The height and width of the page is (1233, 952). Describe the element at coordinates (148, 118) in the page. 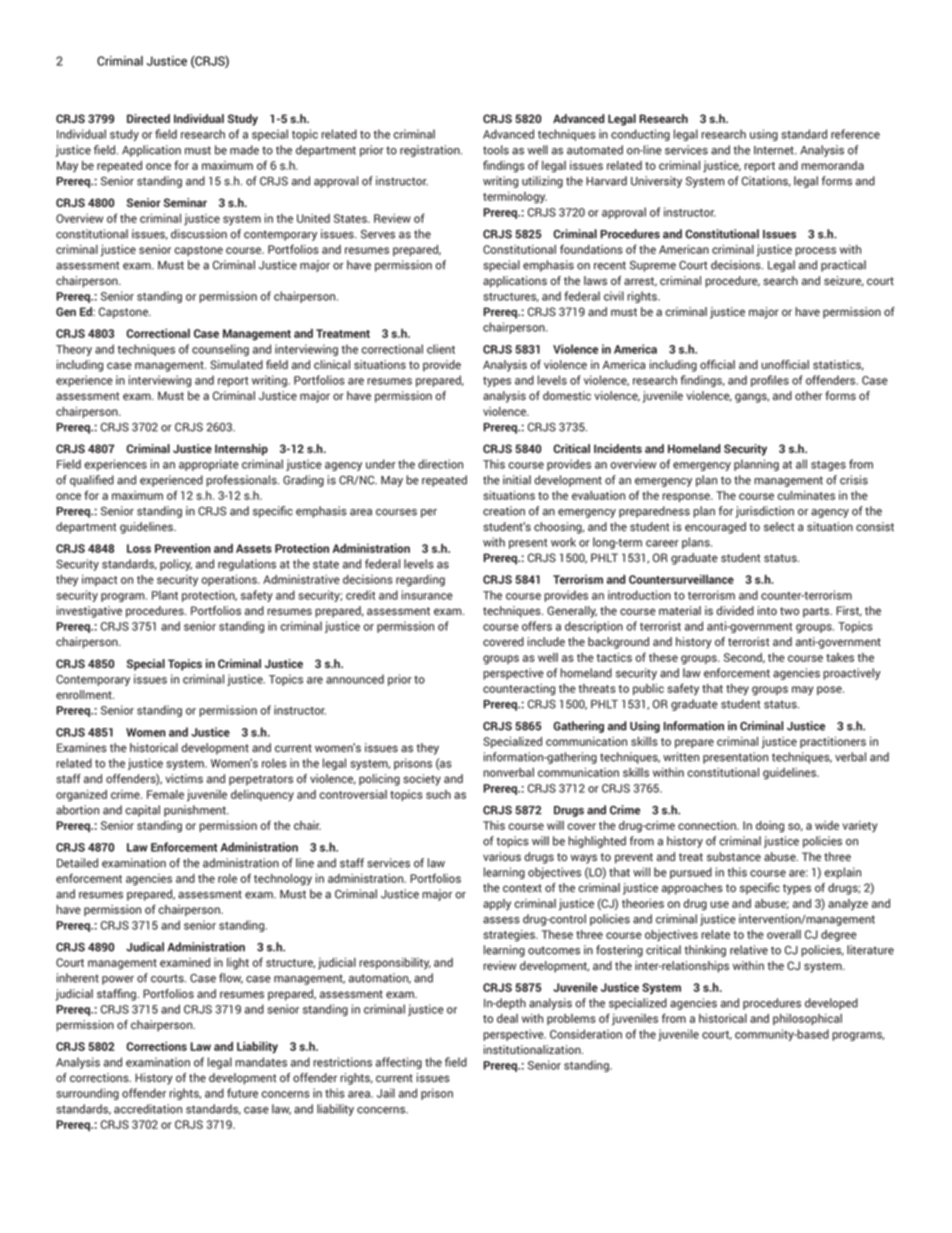

I see `Directed` at that location.
